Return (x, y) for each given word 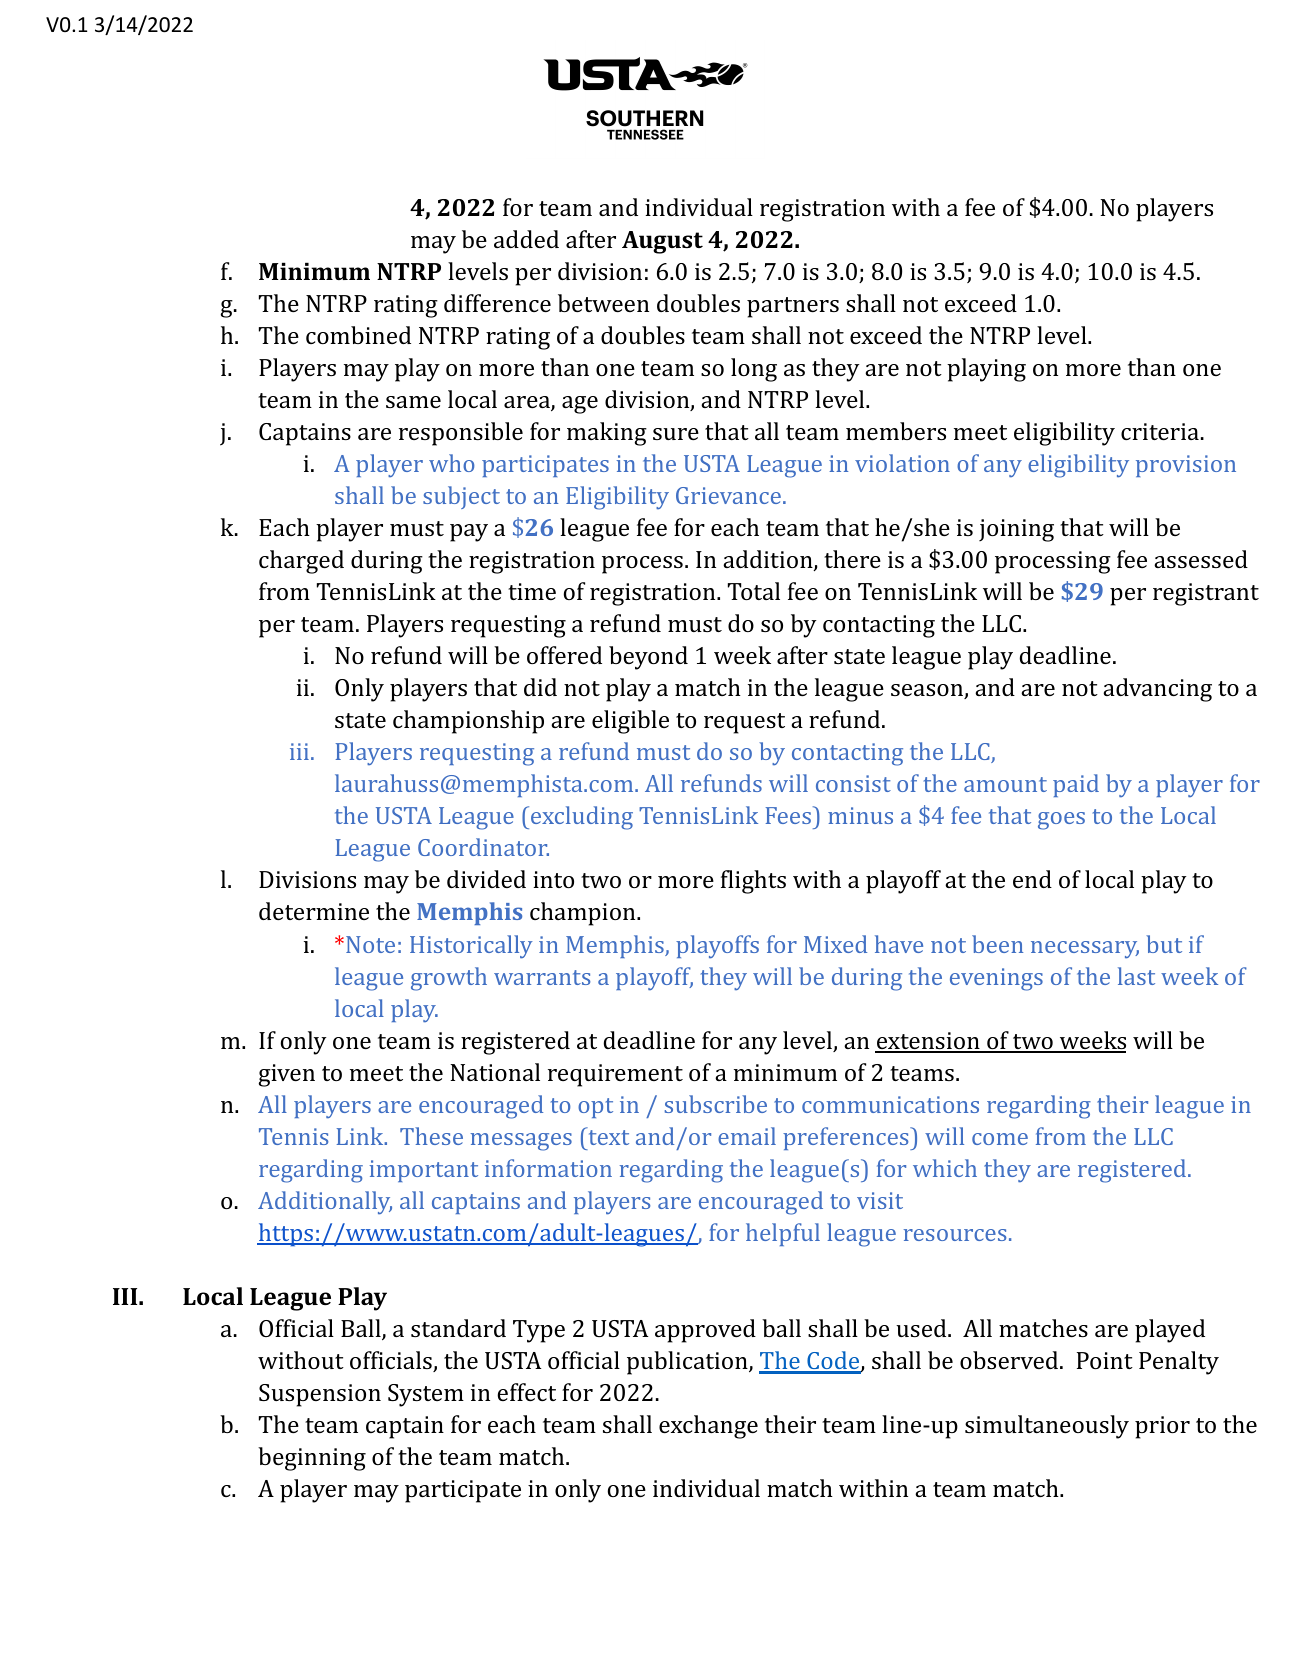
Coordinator (483, 847)
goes (1061, 821)
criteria (1160, 431)
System (426, 1395)
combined (358, 335)
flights (753, 882)
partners (793, 307)
